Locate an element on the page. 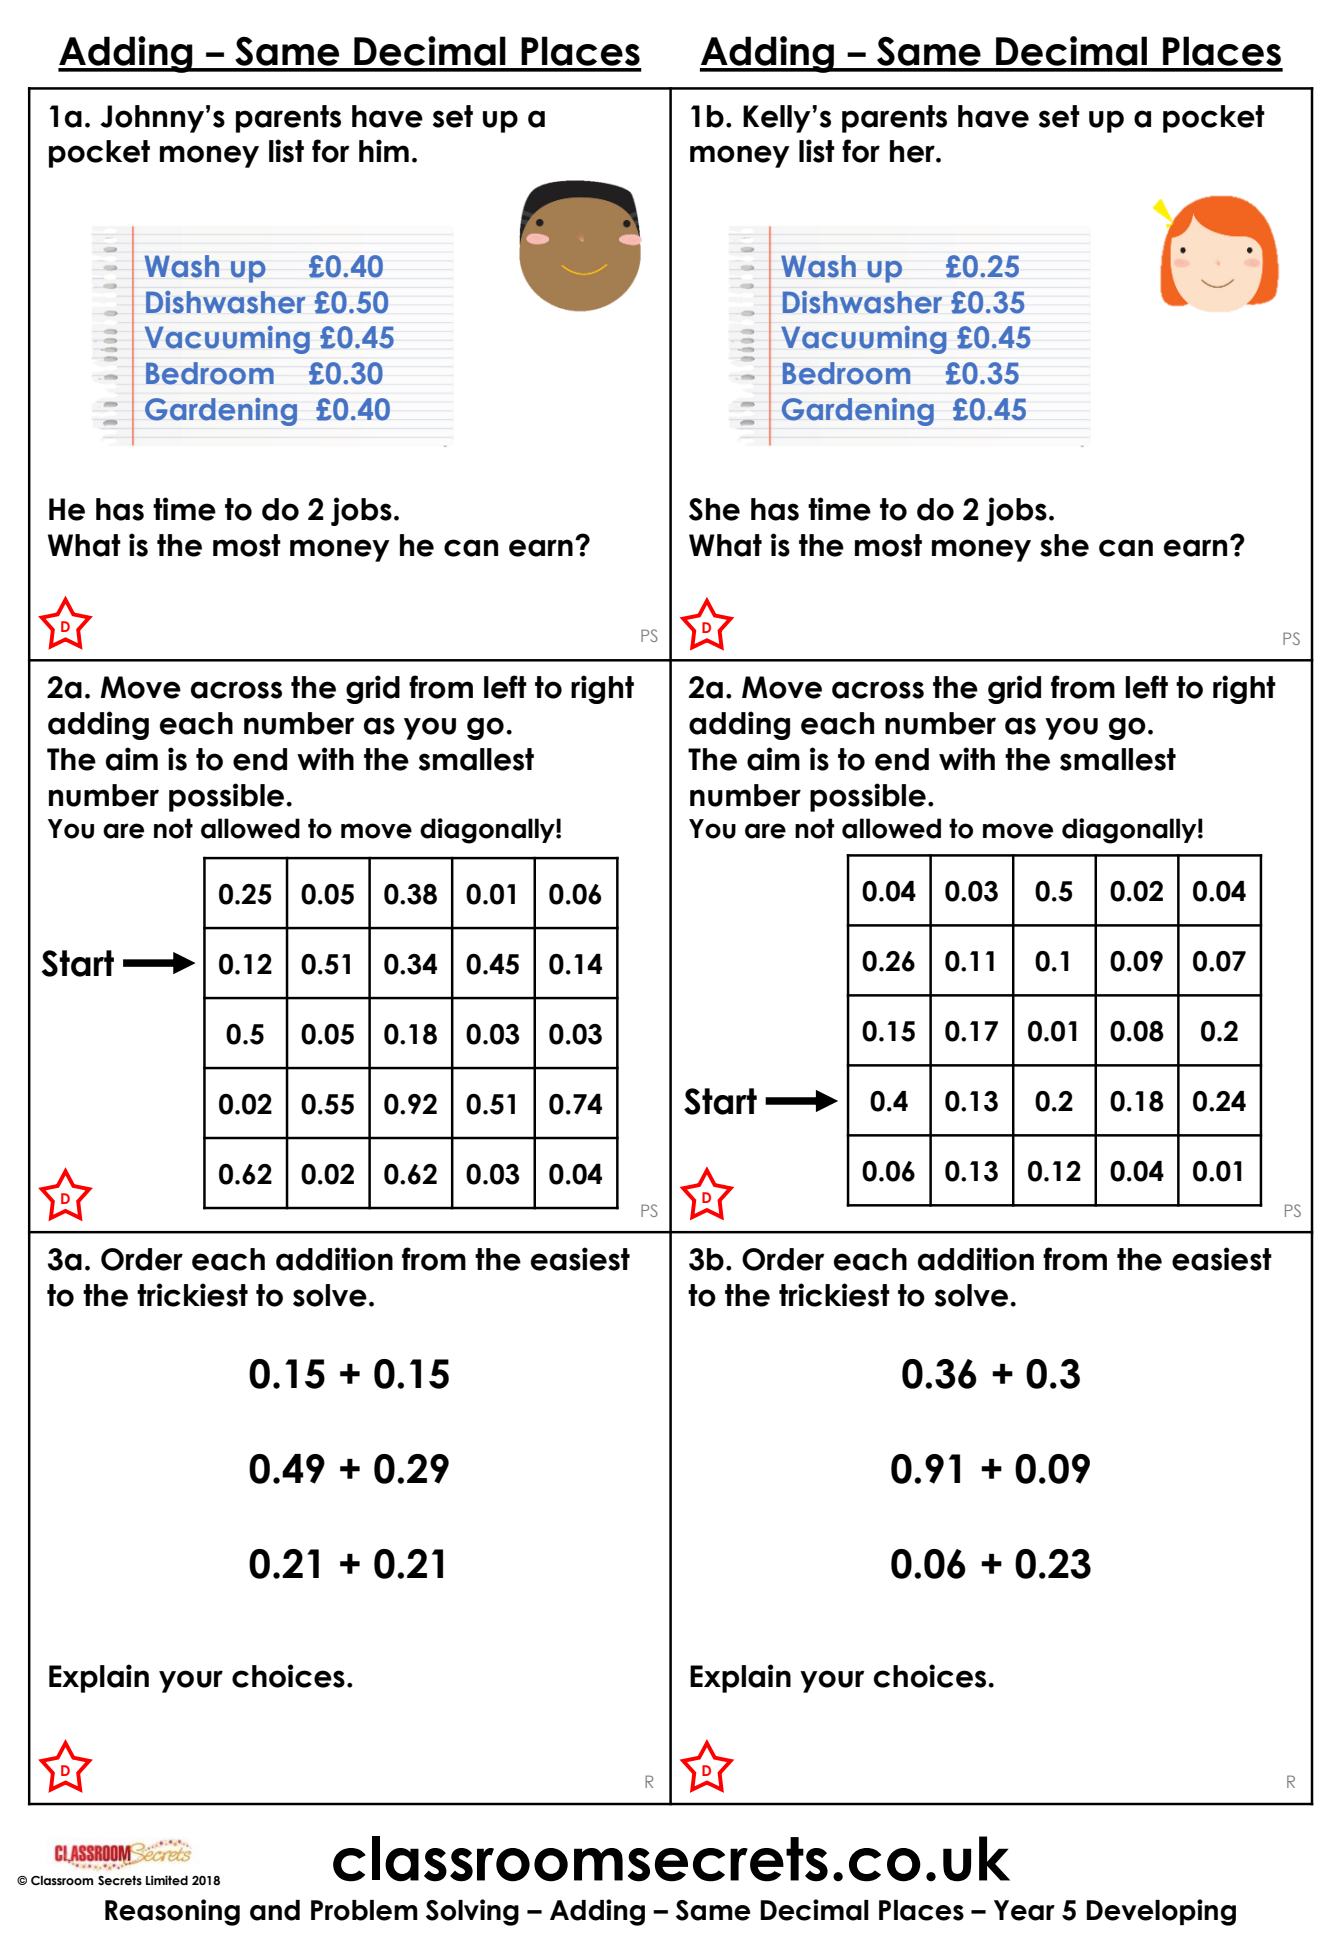  Year is located at coordinates (1024, 1910).
